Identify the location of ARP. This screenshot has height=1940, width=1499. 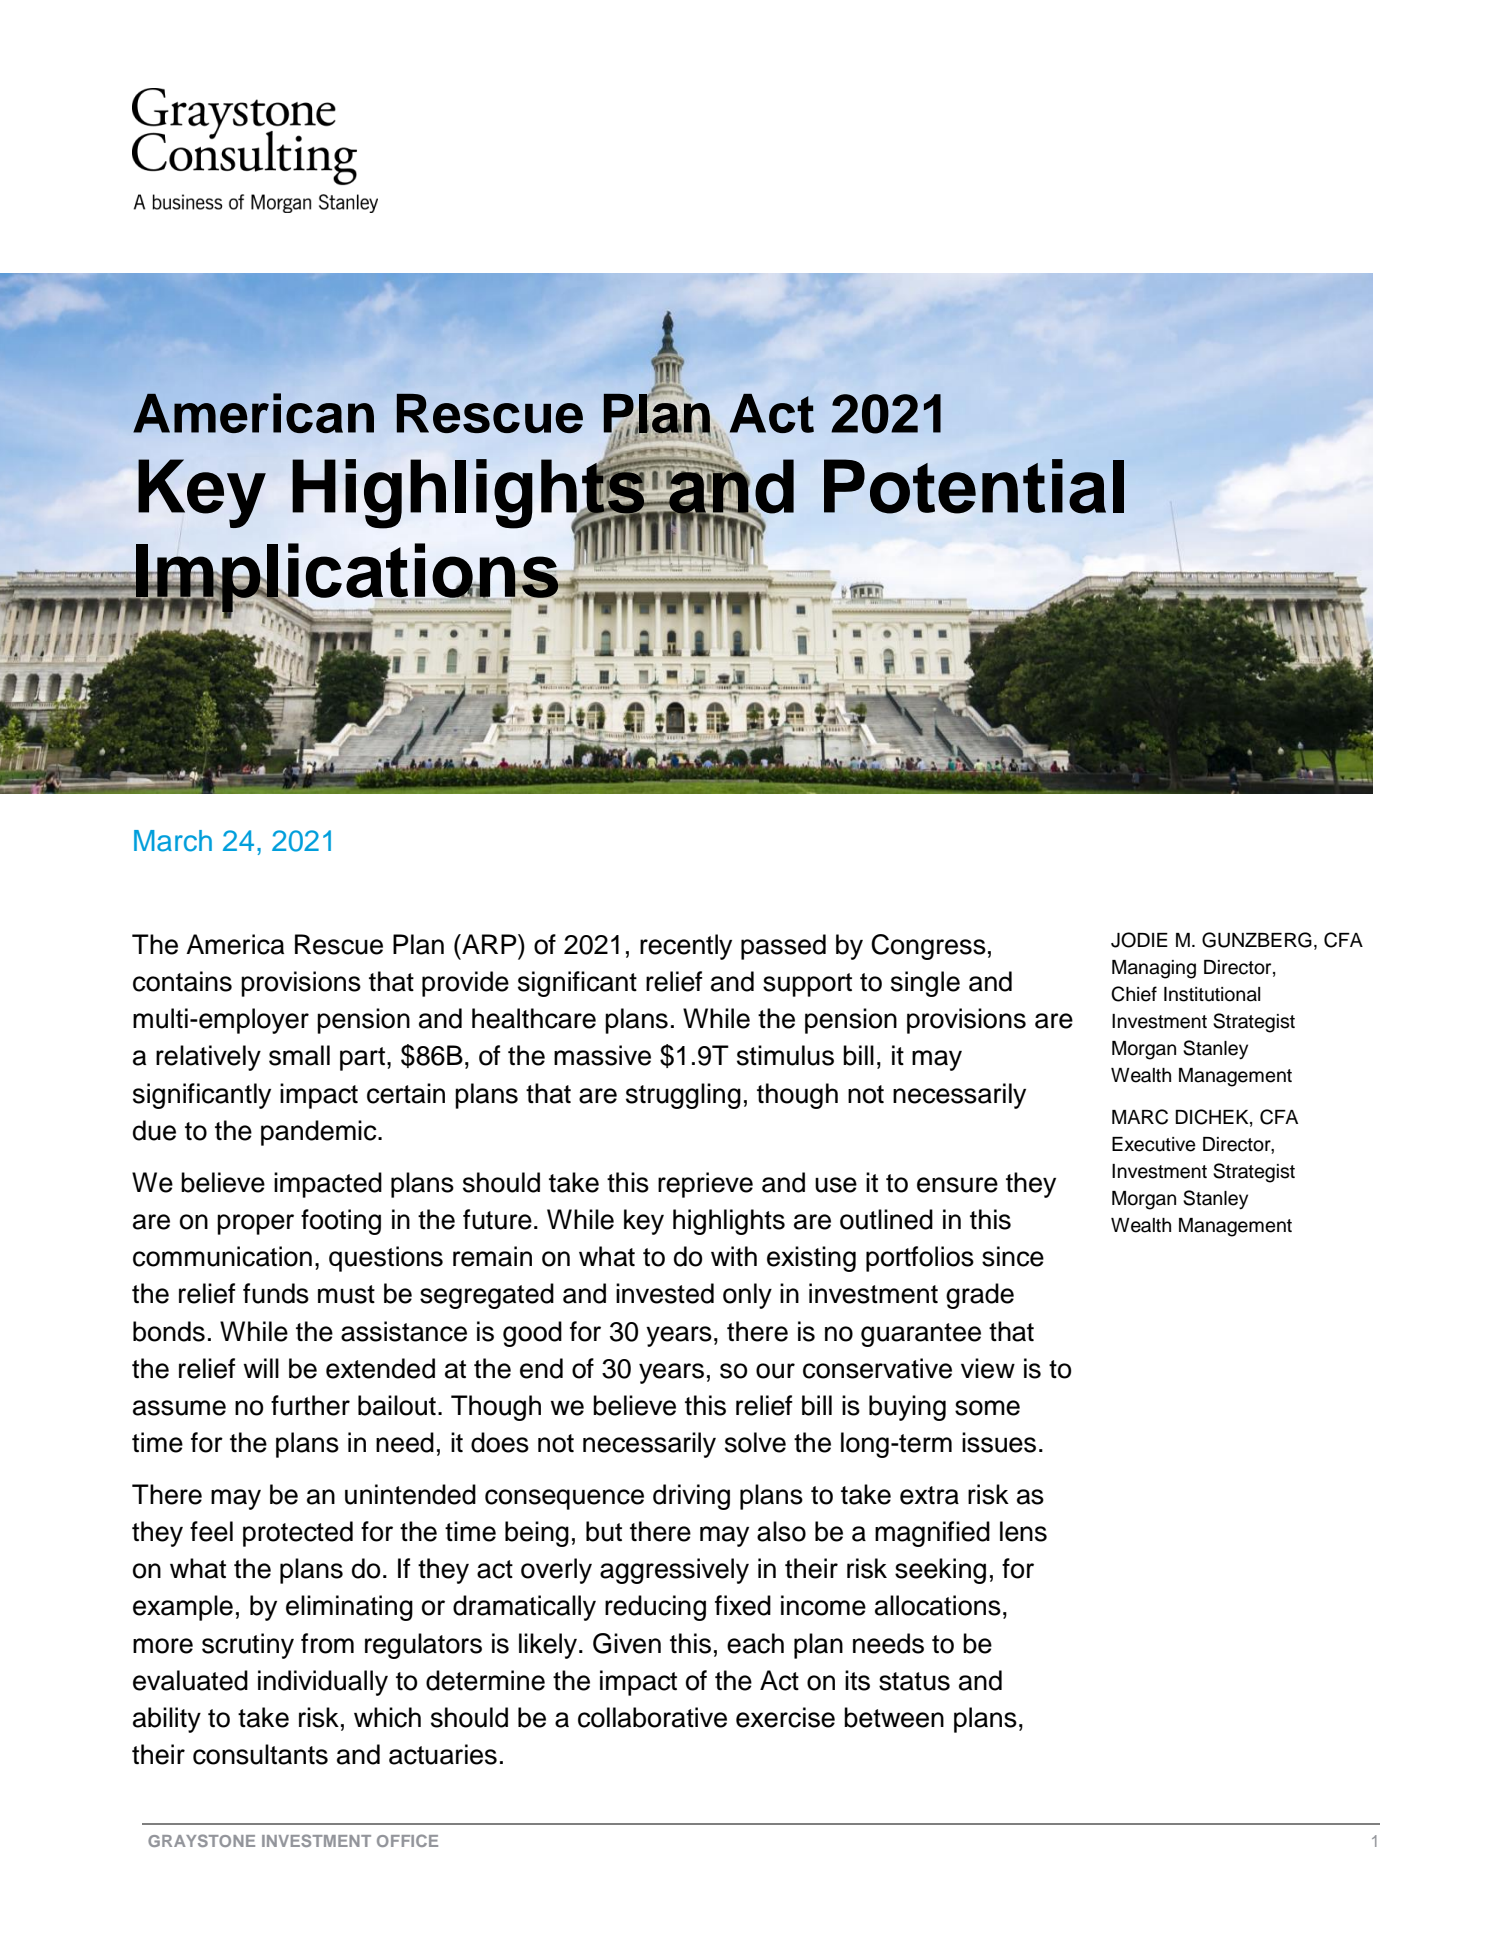
(489, 944).
